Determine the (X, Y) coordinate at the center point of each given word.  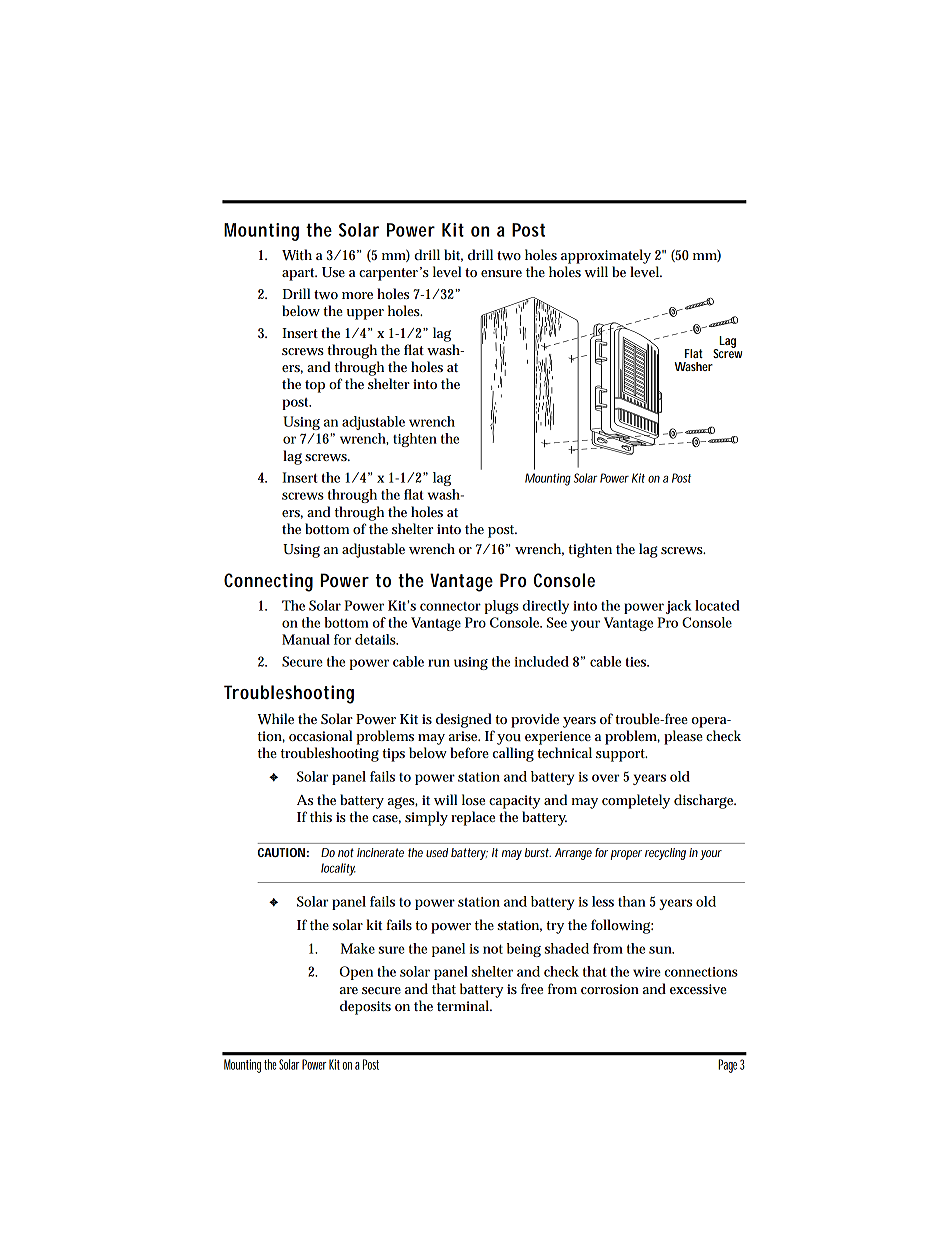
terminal (464, 1005)
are (349, 990)
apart (299, 274)
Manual (306, 639)
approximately (606, 256)
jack (679, 607)
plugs (502, 607)
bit (453, 255)
